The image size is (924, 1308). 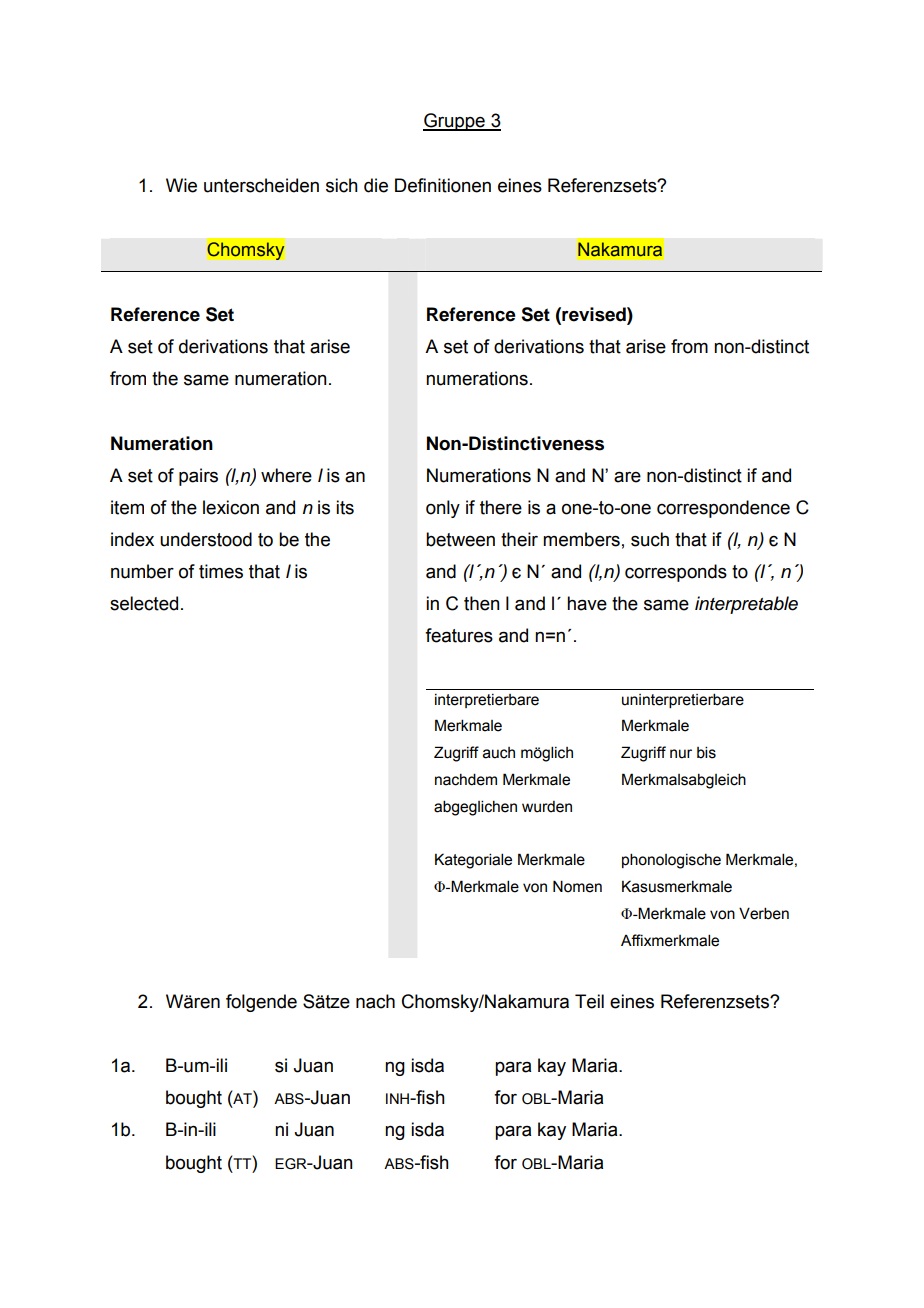 I want to click on Nomen, so click(x=577, y=886).
